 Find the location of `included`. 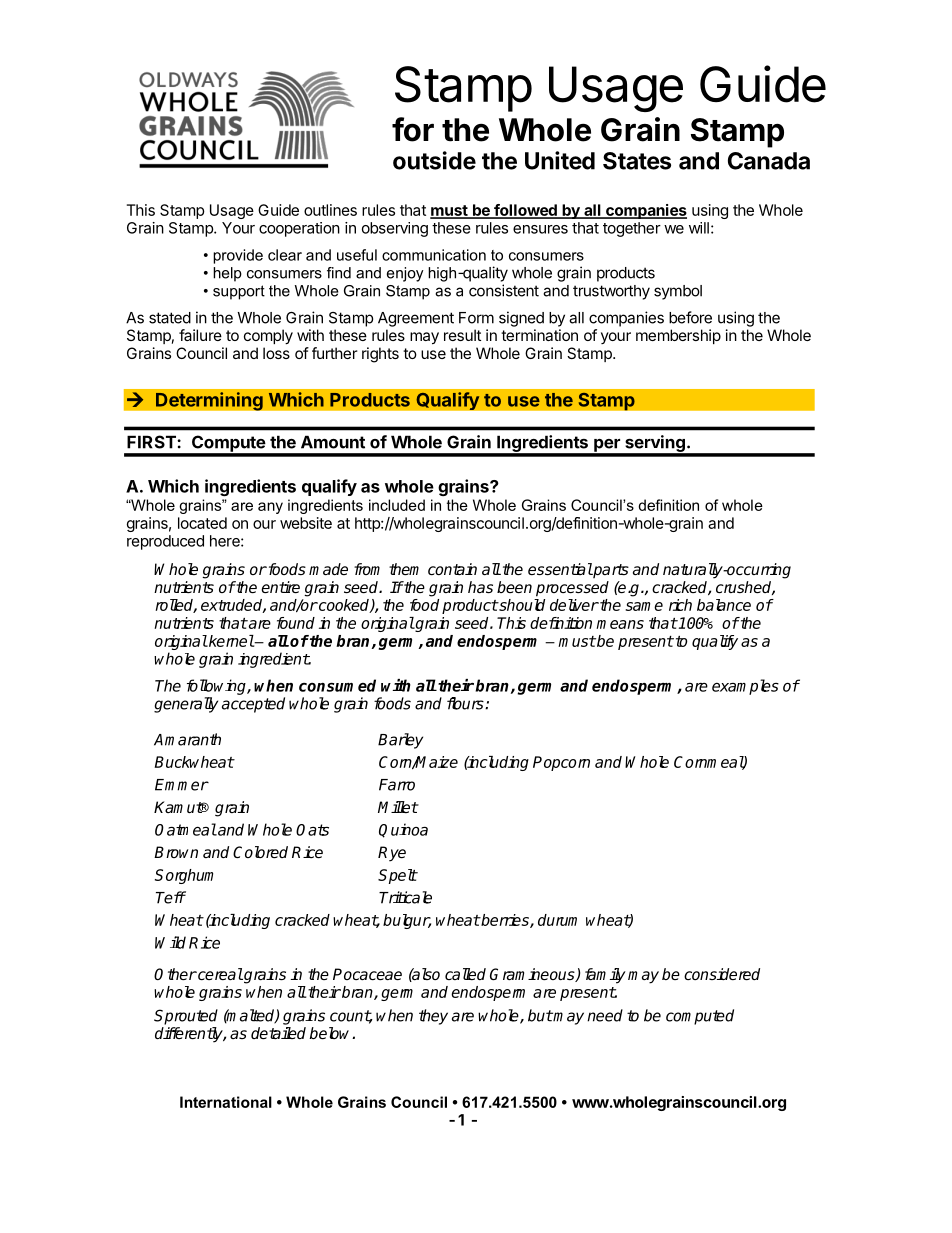

included is located at coordinates (397, 505).
